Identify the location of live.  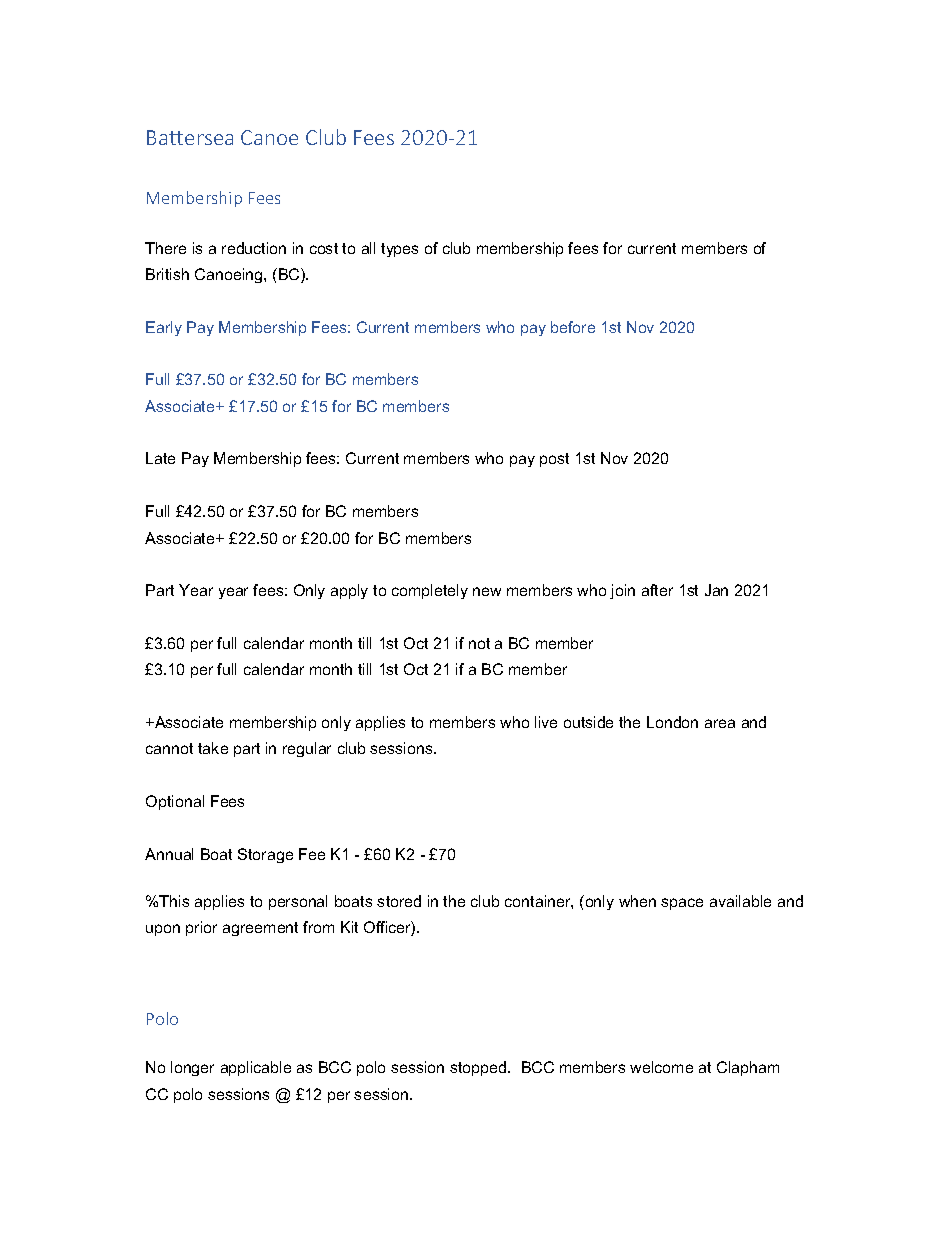
(546, 722).
